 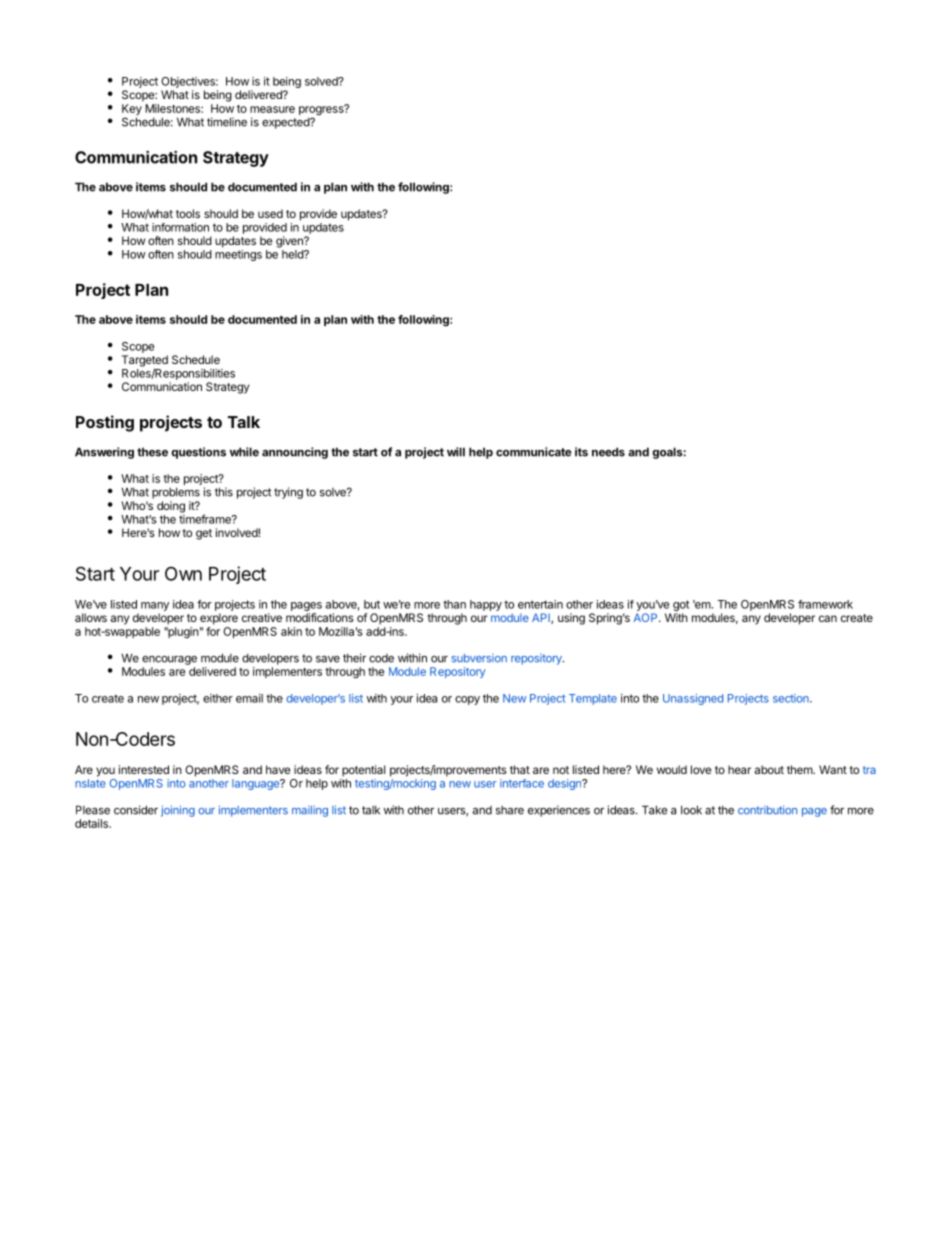 What do you see at coordinates (198, 453) in the screenshot?
I see `questions` at bounding box center [198, 453].
